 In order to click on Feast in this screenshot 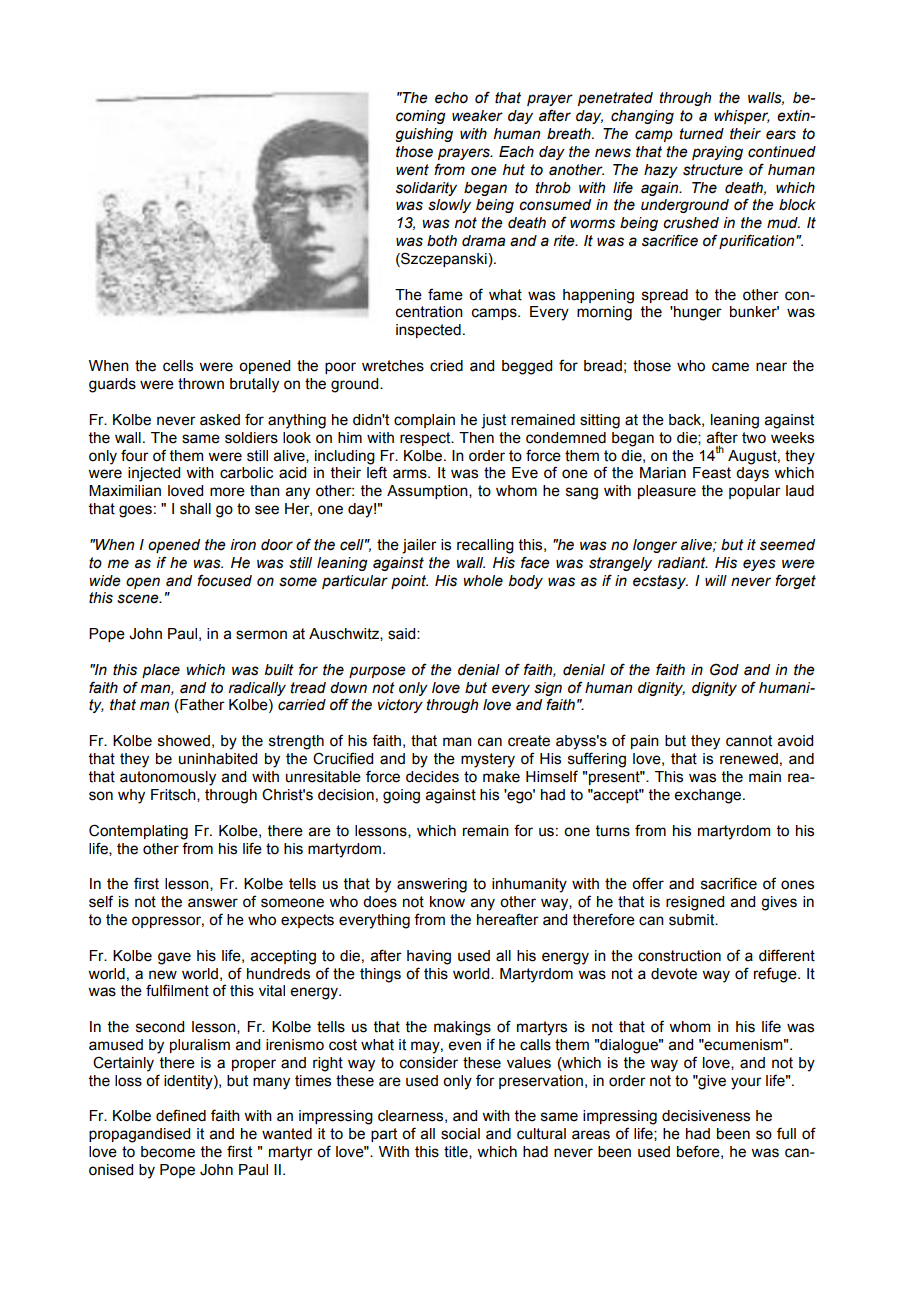, I will do `click(712, 473)`.
